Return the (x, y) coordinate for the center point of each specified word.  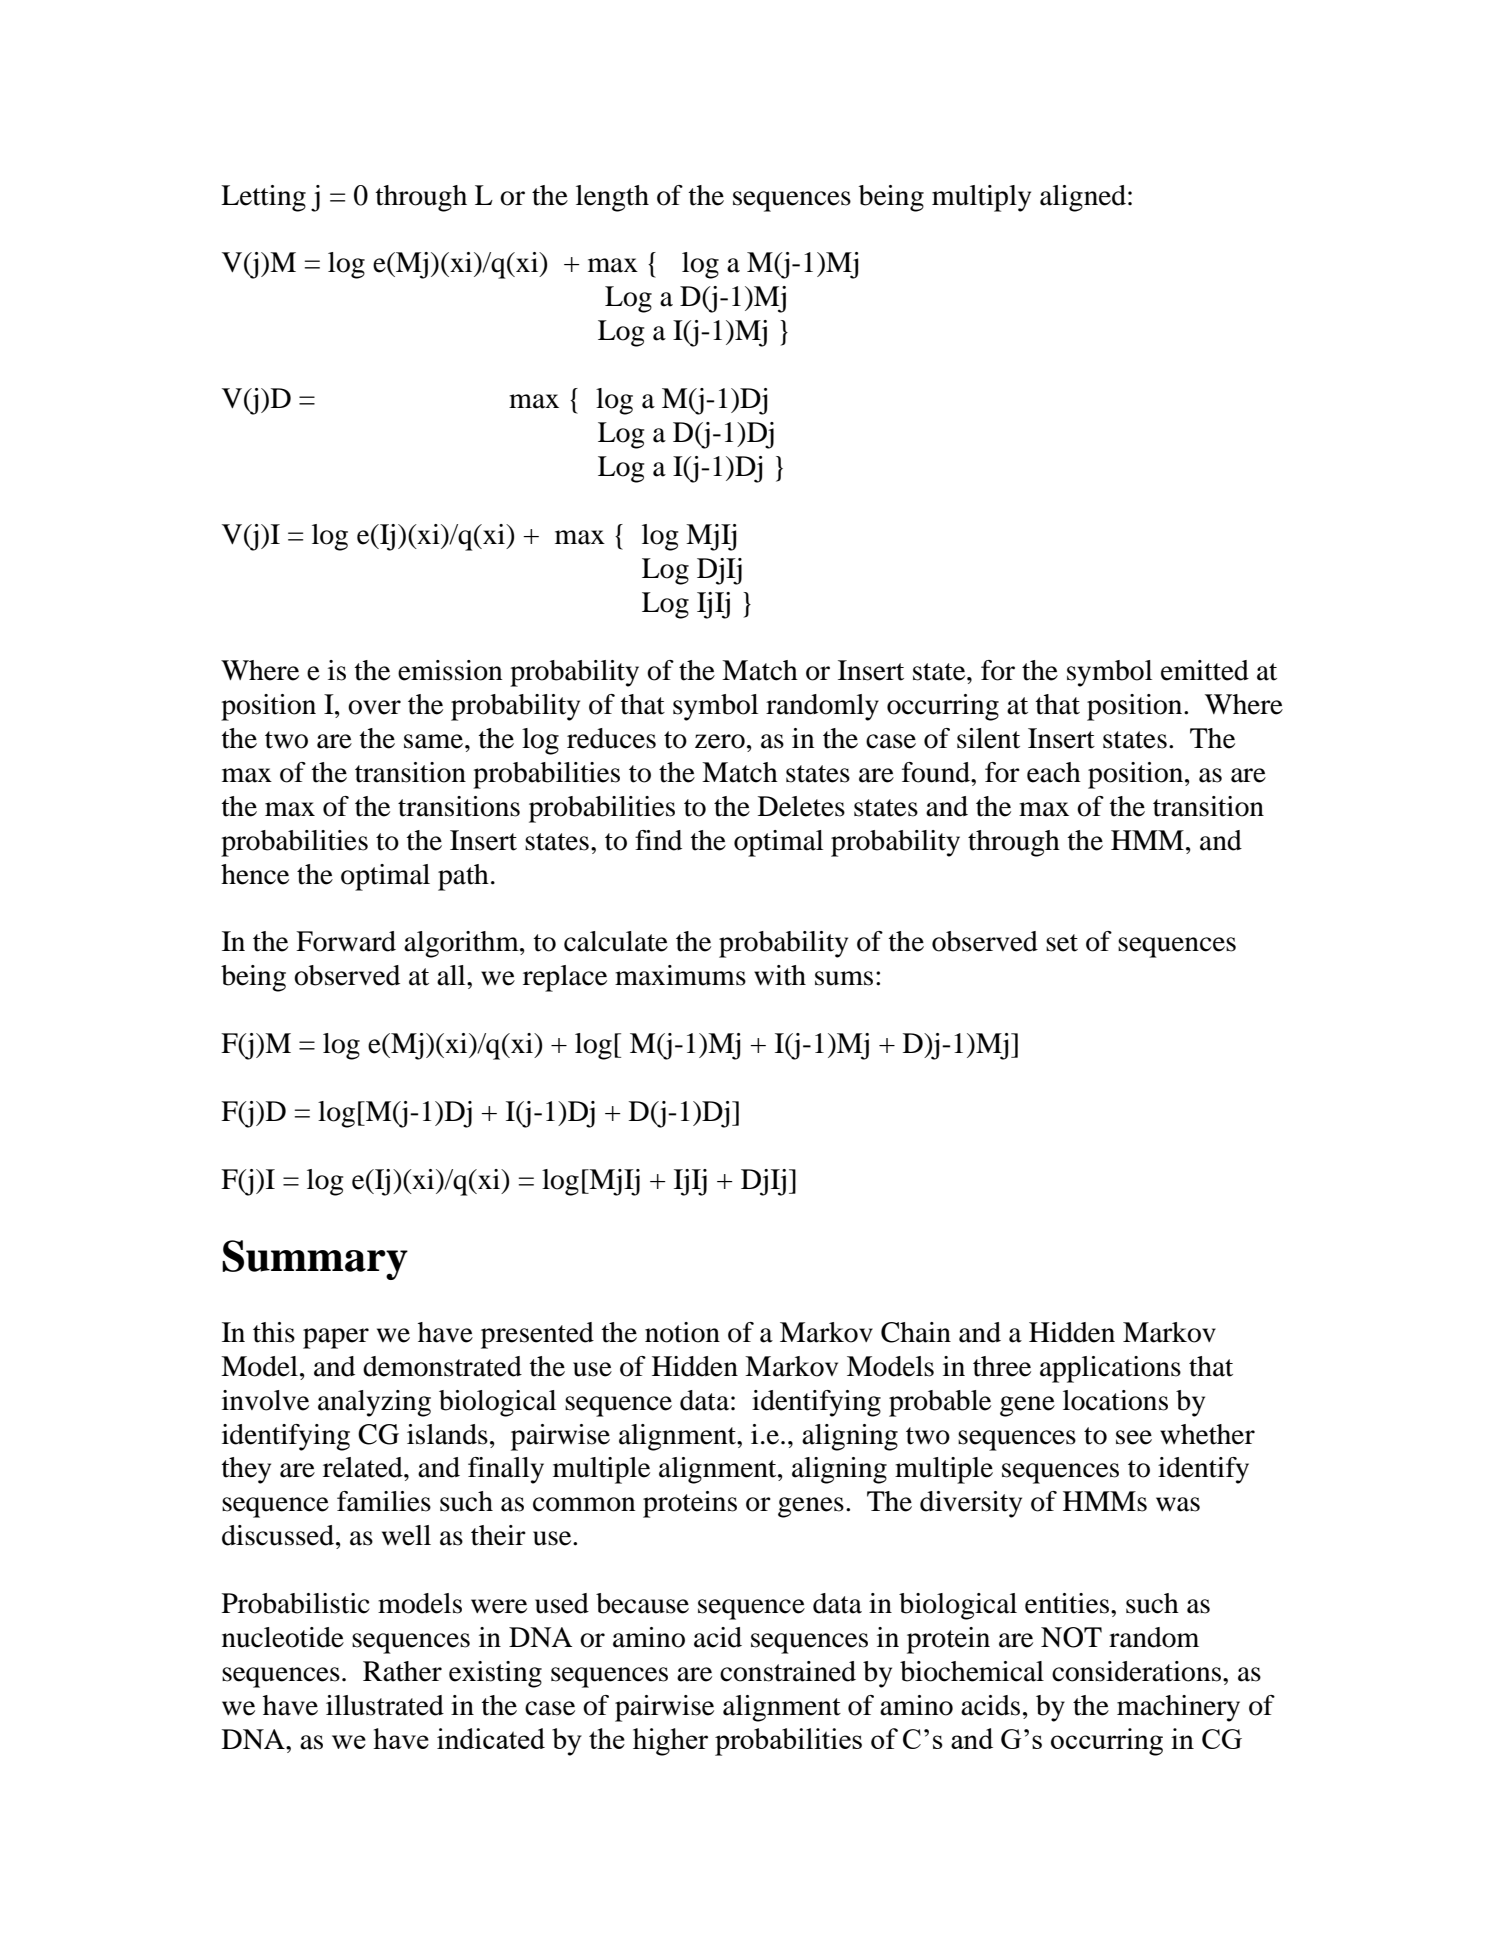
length (612, 198)
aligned (1083, 198)
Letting (263, 198)
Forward (346, 941)
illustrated (385, 1705)
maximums (680, 975)
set (1062, 943)
